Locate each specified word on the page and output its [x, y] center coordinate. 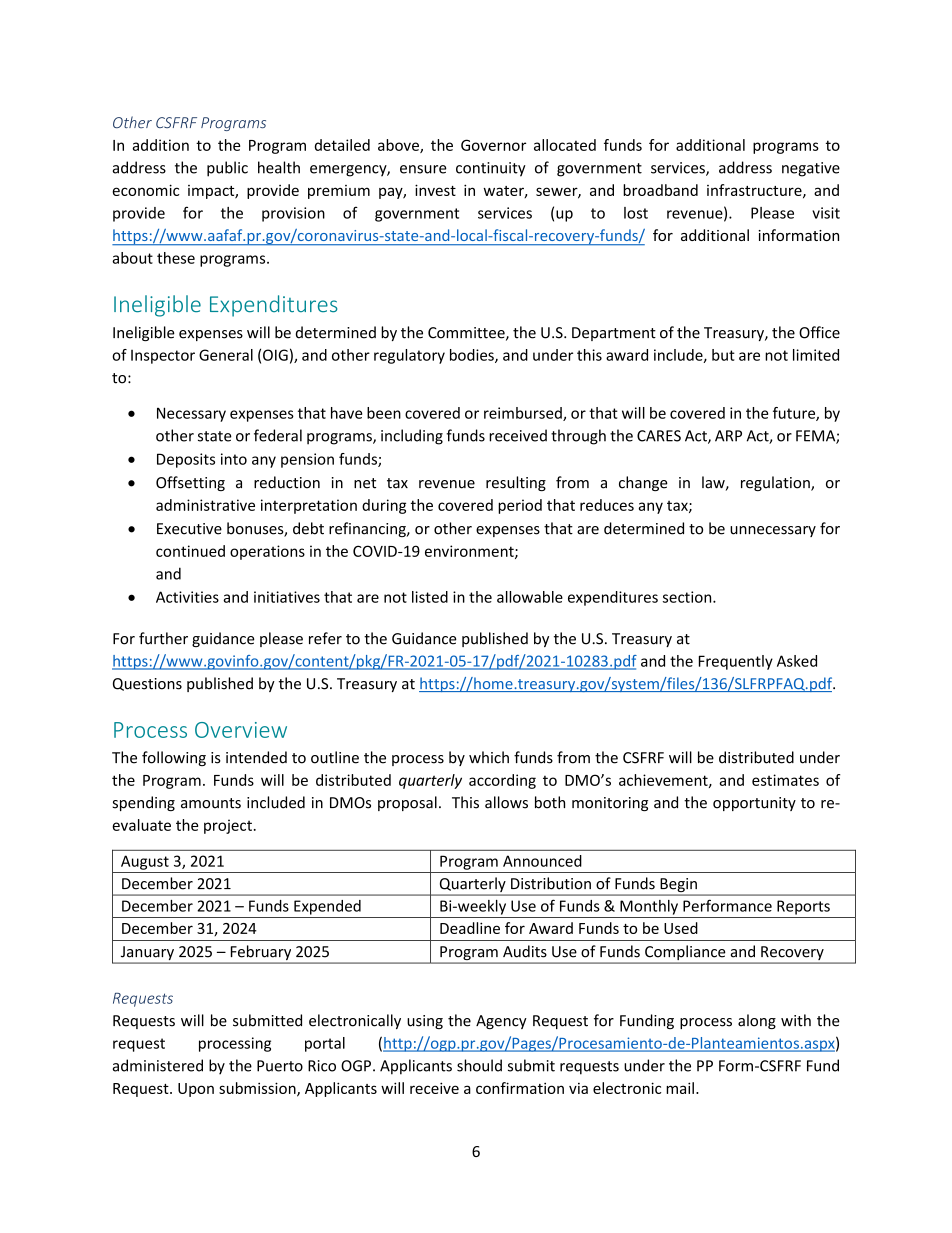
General [226, 355]
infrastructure [755, 191]
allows [506, 802]
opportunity [754, 804]
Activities [187, 597]
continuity [491, 169]
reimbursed [524, 414]
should [479, 1065]
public [227, 169]
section [688, 597]
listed [430, 597]
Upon [196, 1090]
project [228, 826]
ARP [728, 436]
